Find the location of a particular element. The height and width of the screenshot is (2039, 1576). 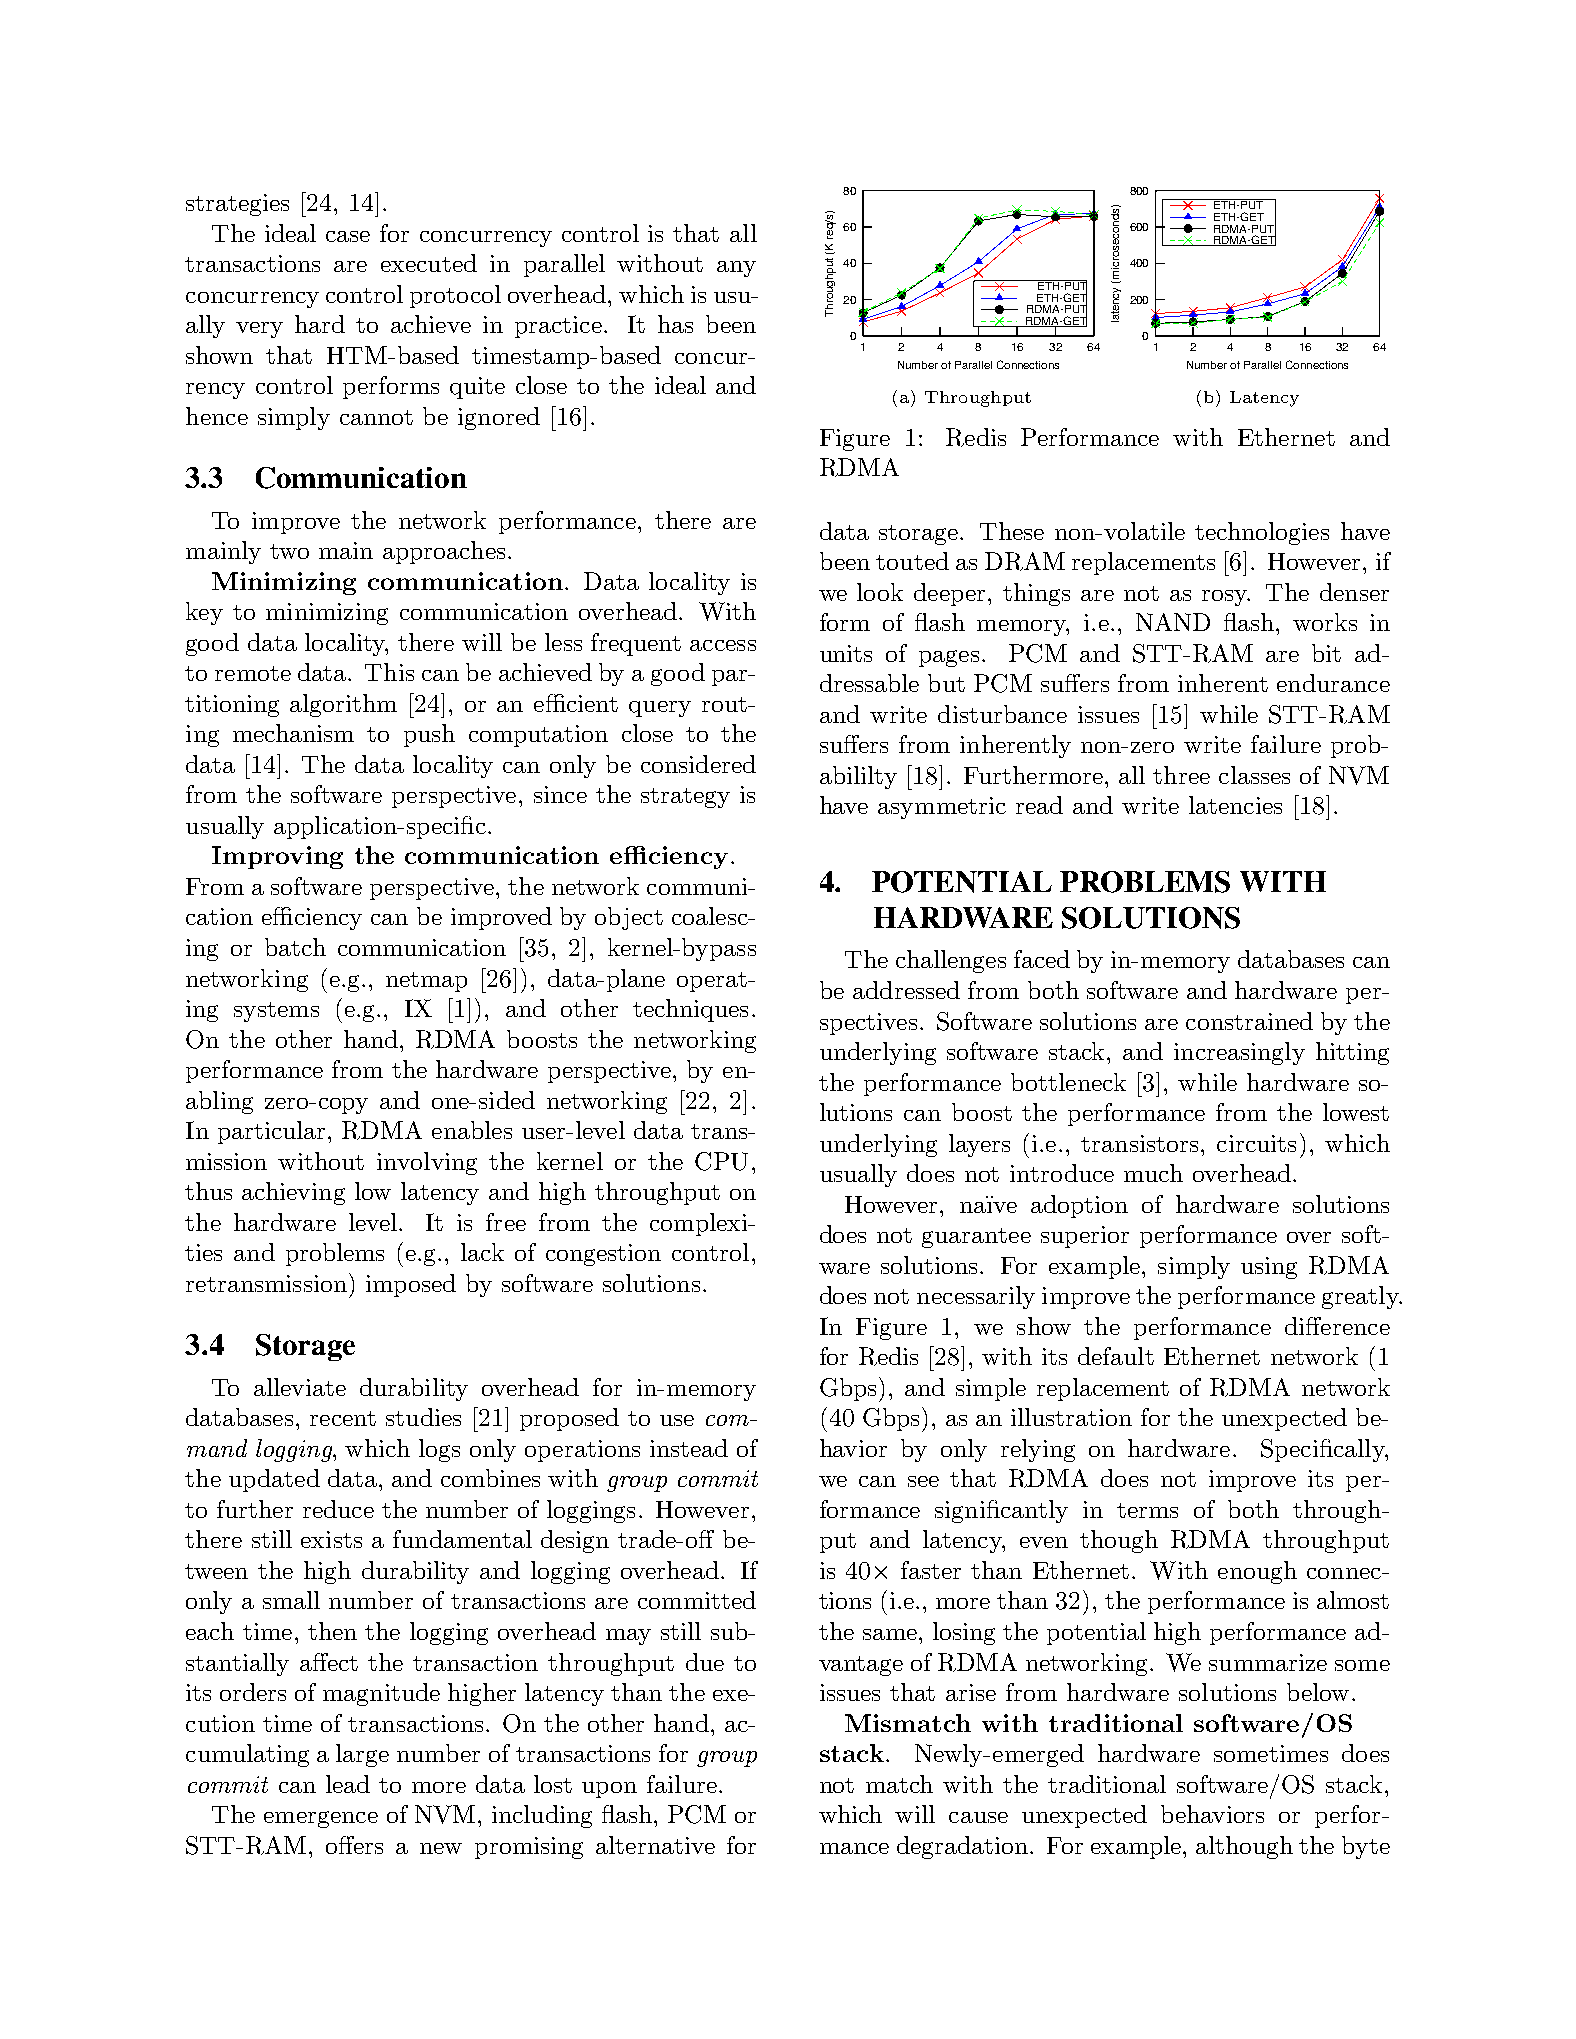

default is located at coordinates (1116, 1356).
